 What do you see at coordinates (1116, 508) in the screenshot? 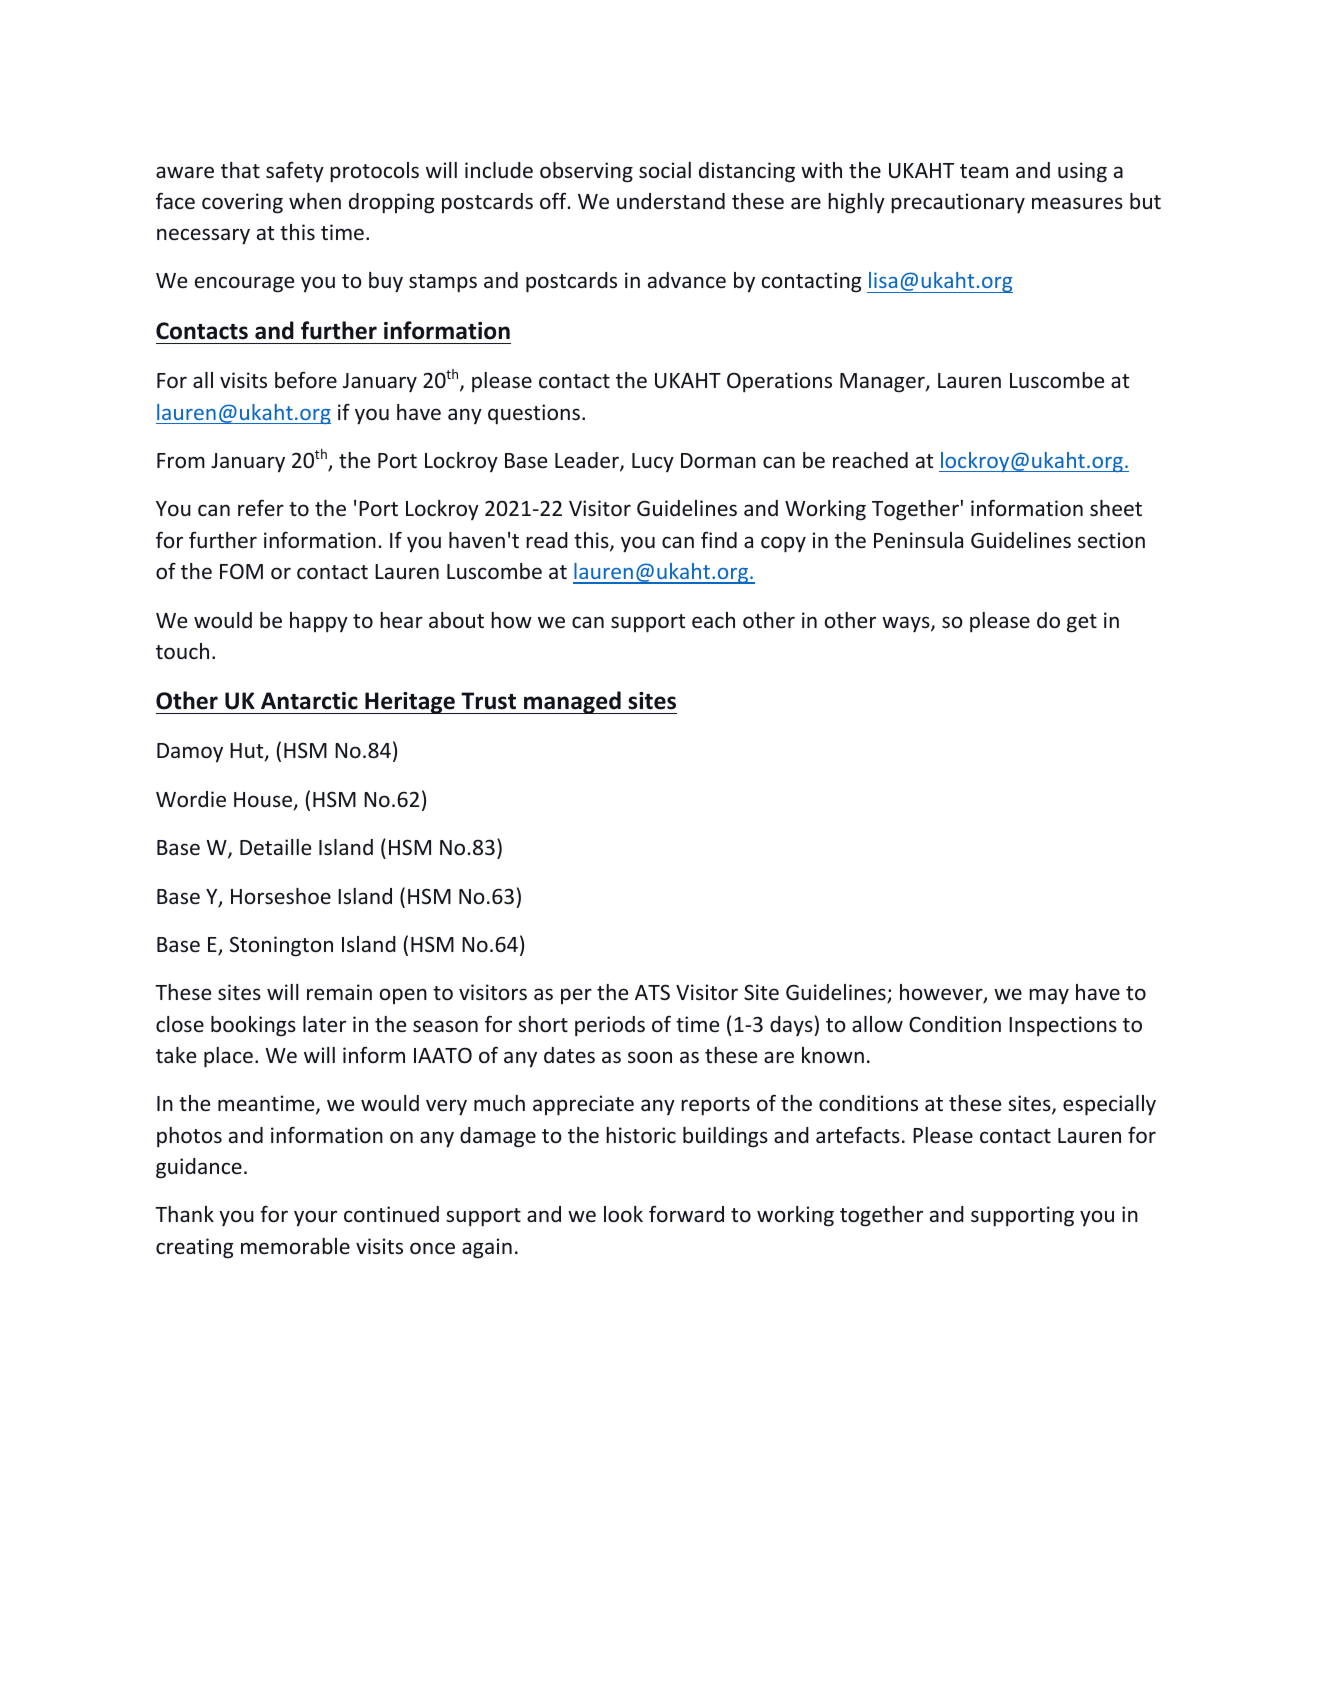
I see `sheet` at bounding box center [1116, 508].
